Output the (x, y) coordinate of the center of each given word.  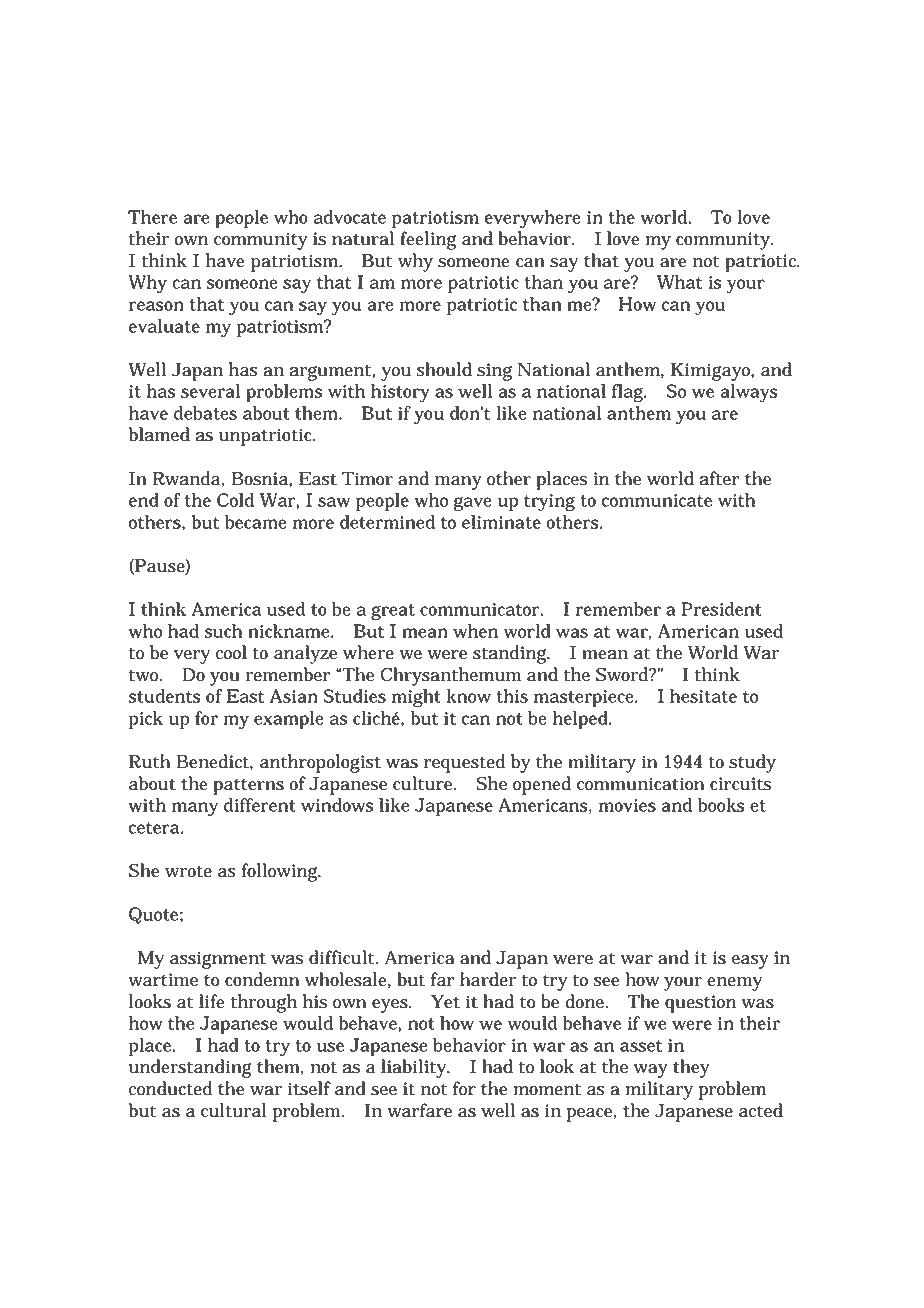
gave (473, 504)
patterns (248, 786)
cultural (234, 1110)
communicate (657, 500)
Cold (235, 500)
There (152, 217)
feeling (428, 240)
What (679, 282)
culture (424, 783)
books (721, 805)
